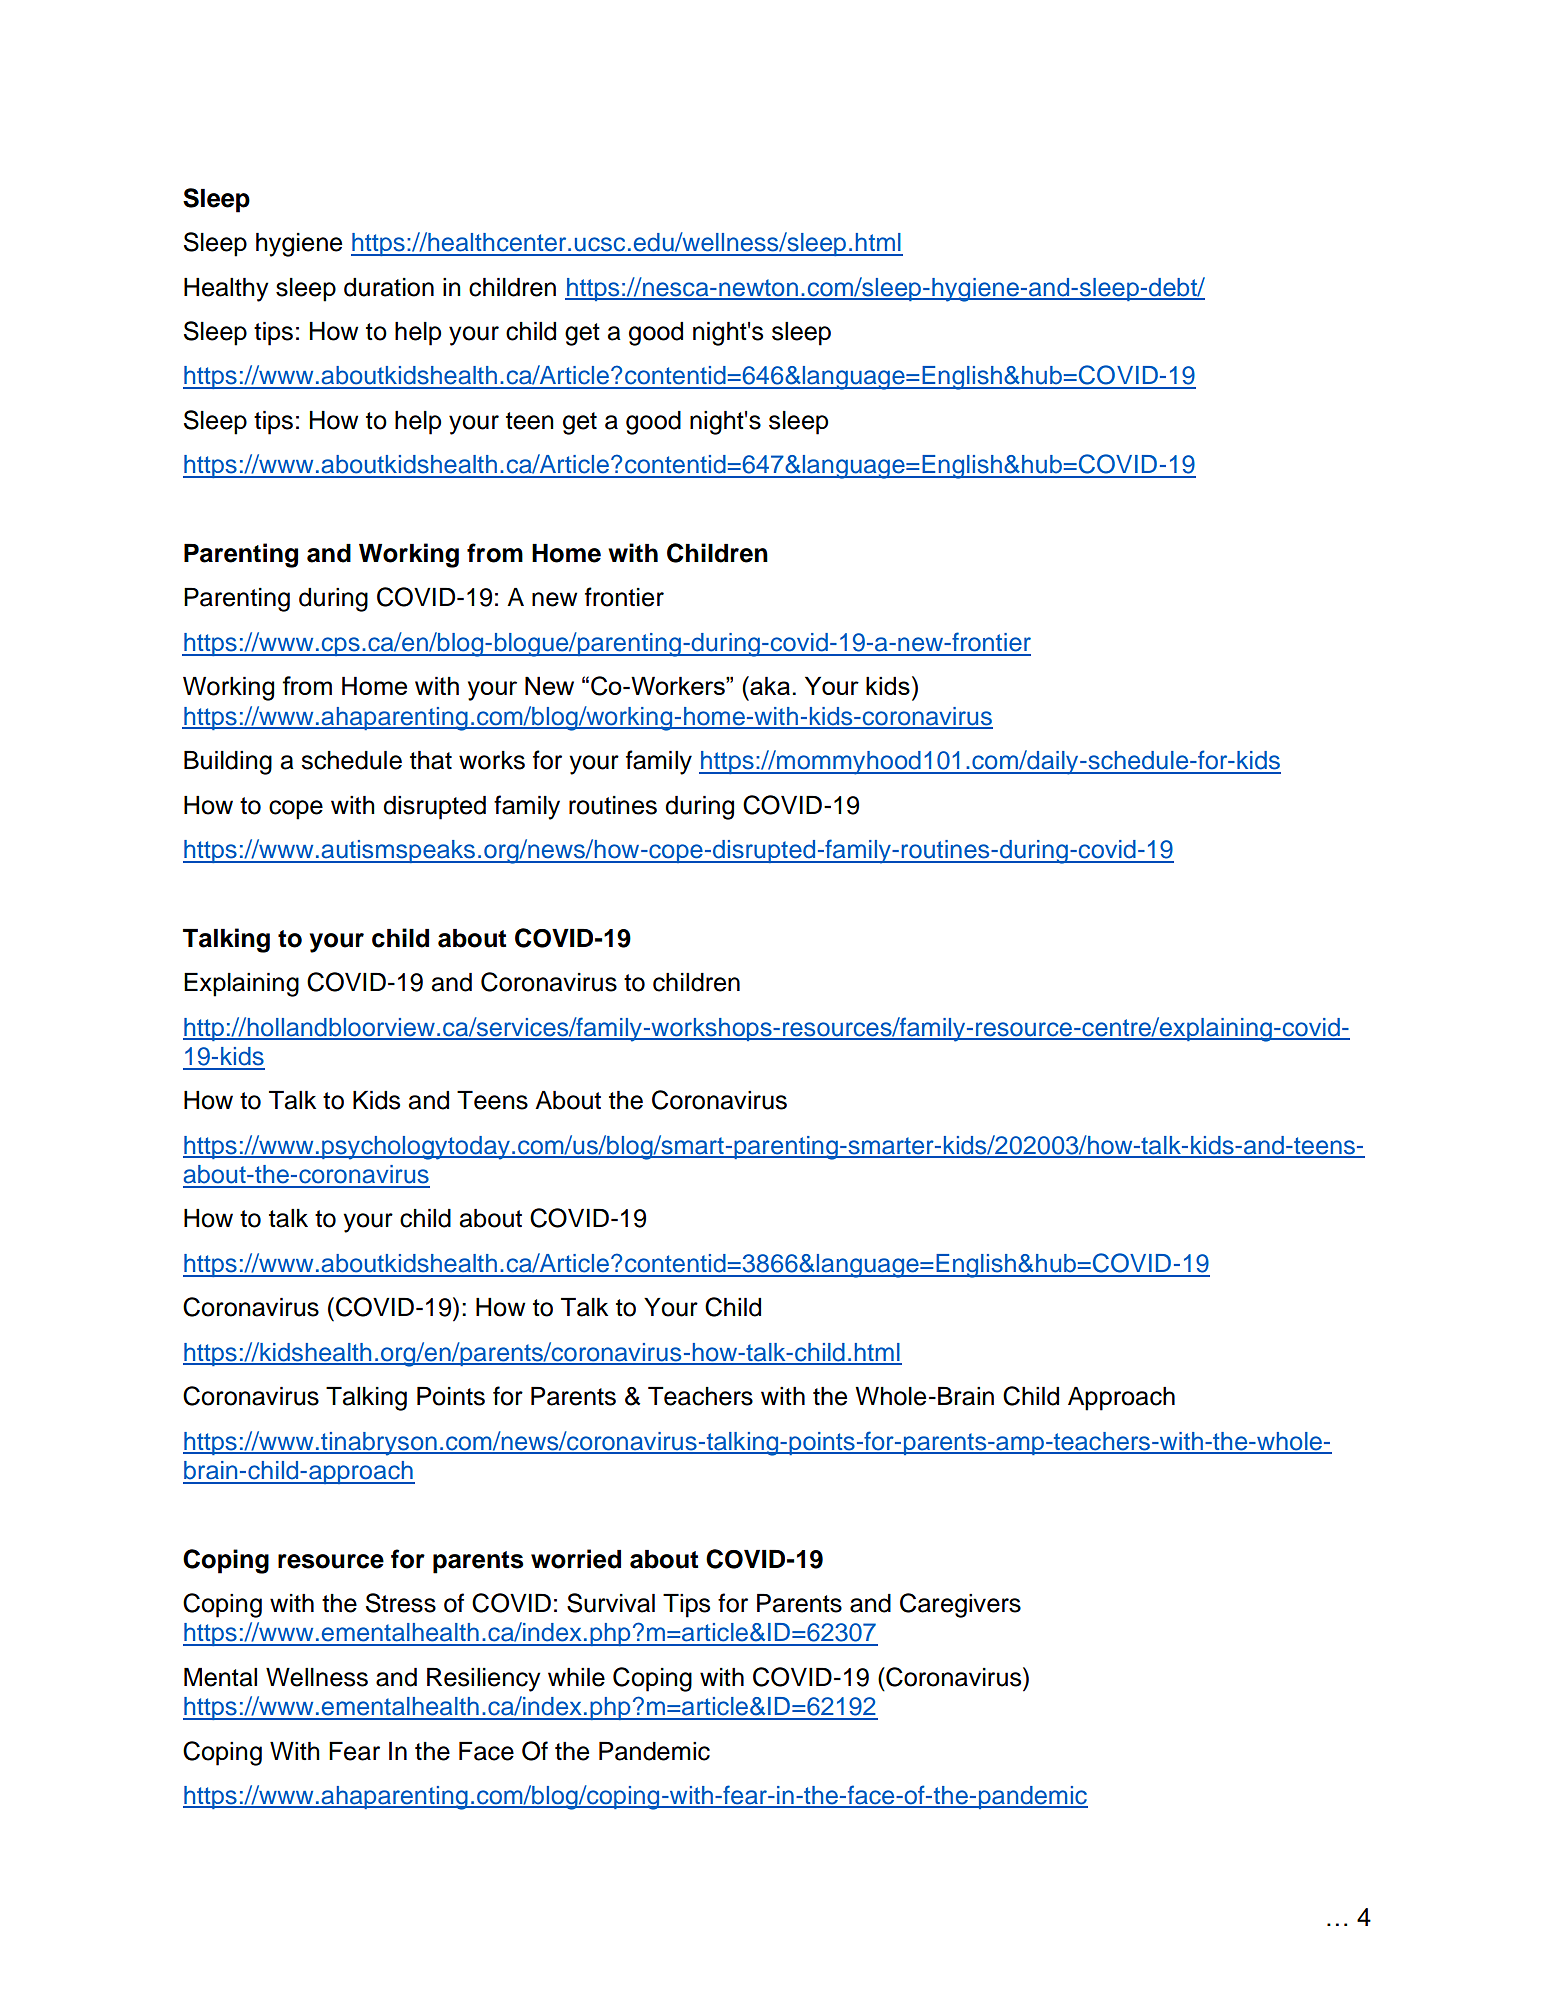  I want to click on worried, so click(576, 1559).
